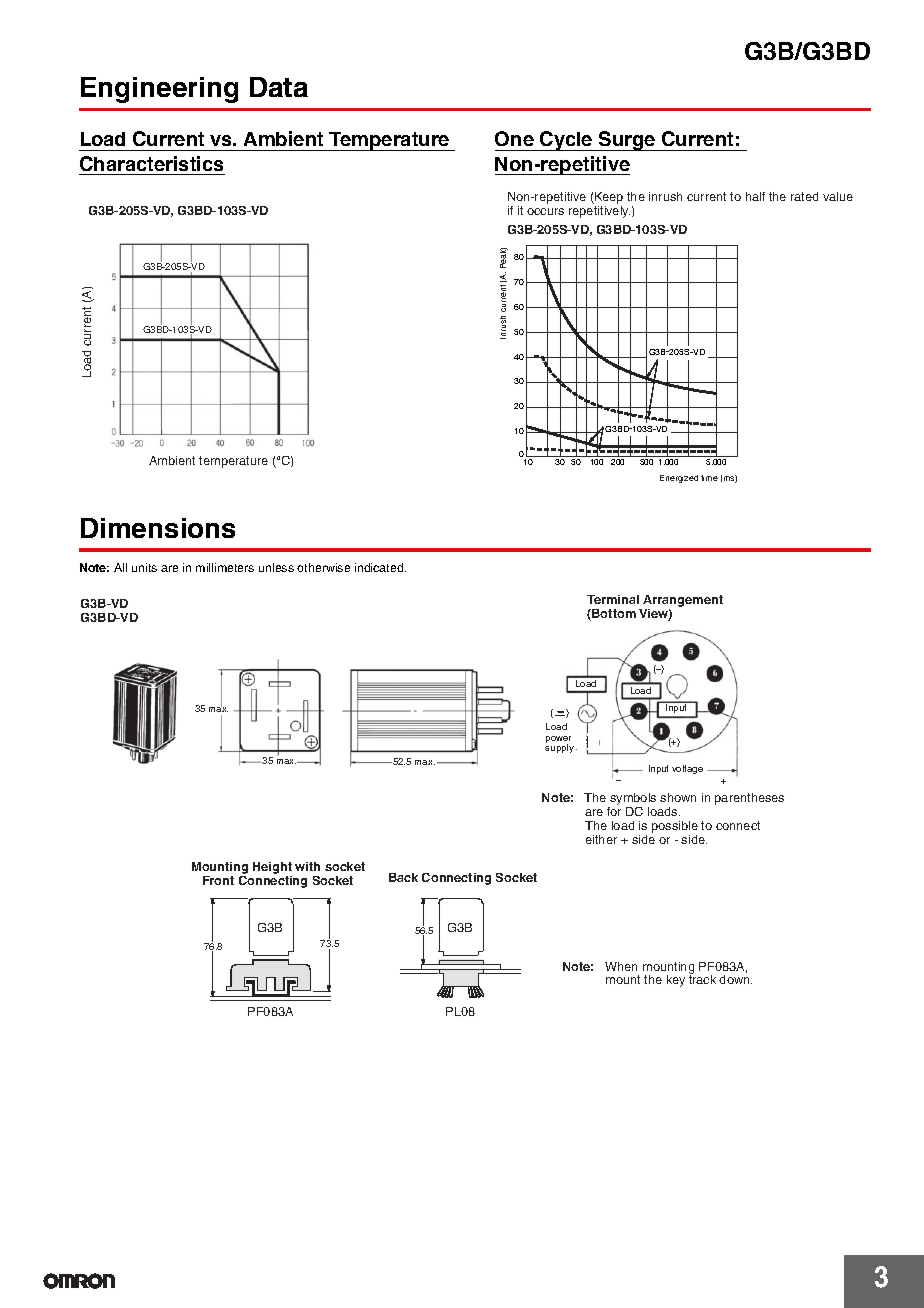  What do you see at coordinates (621, 966) in the page?
I see `When` at bounding box center [621, 966].
